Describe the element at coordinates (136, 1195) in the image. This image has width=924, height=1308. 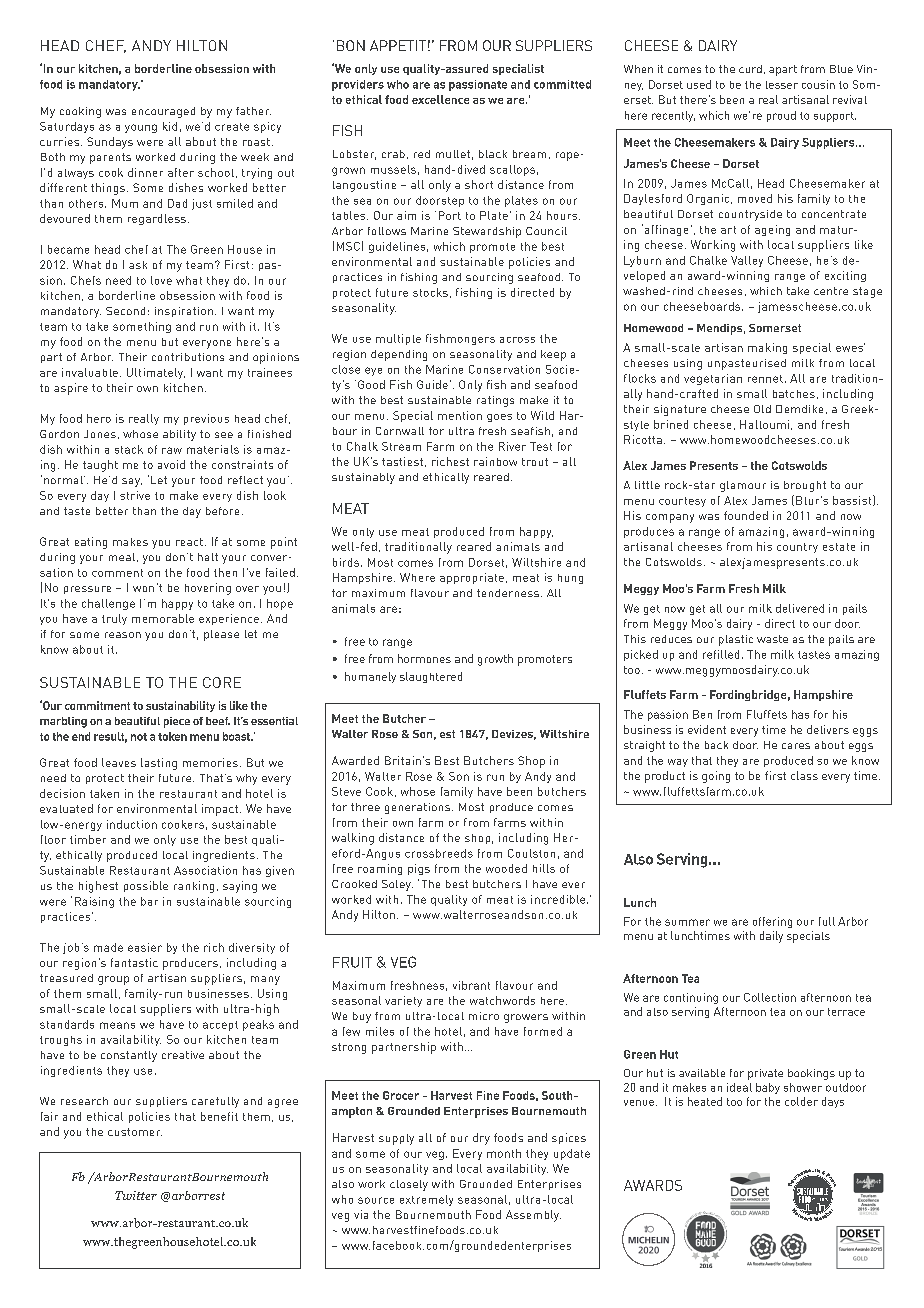
I see `Twitter` at that location.
